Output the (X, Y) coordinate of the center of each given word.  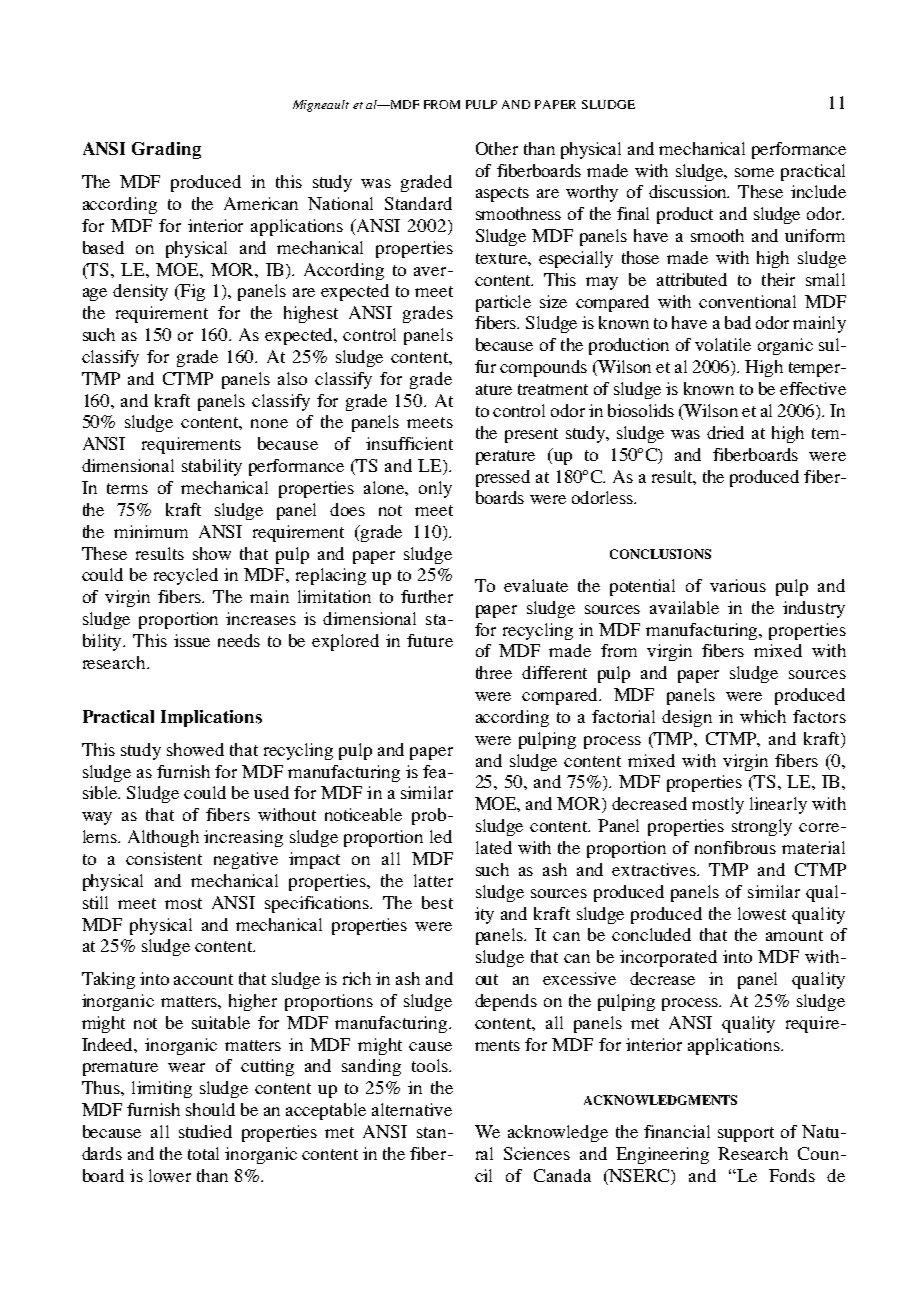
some (754, 172)
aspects (502, 194)
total (203, 1153)
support (746, 1134)
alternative (412, 1109)
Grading (166, 150)
